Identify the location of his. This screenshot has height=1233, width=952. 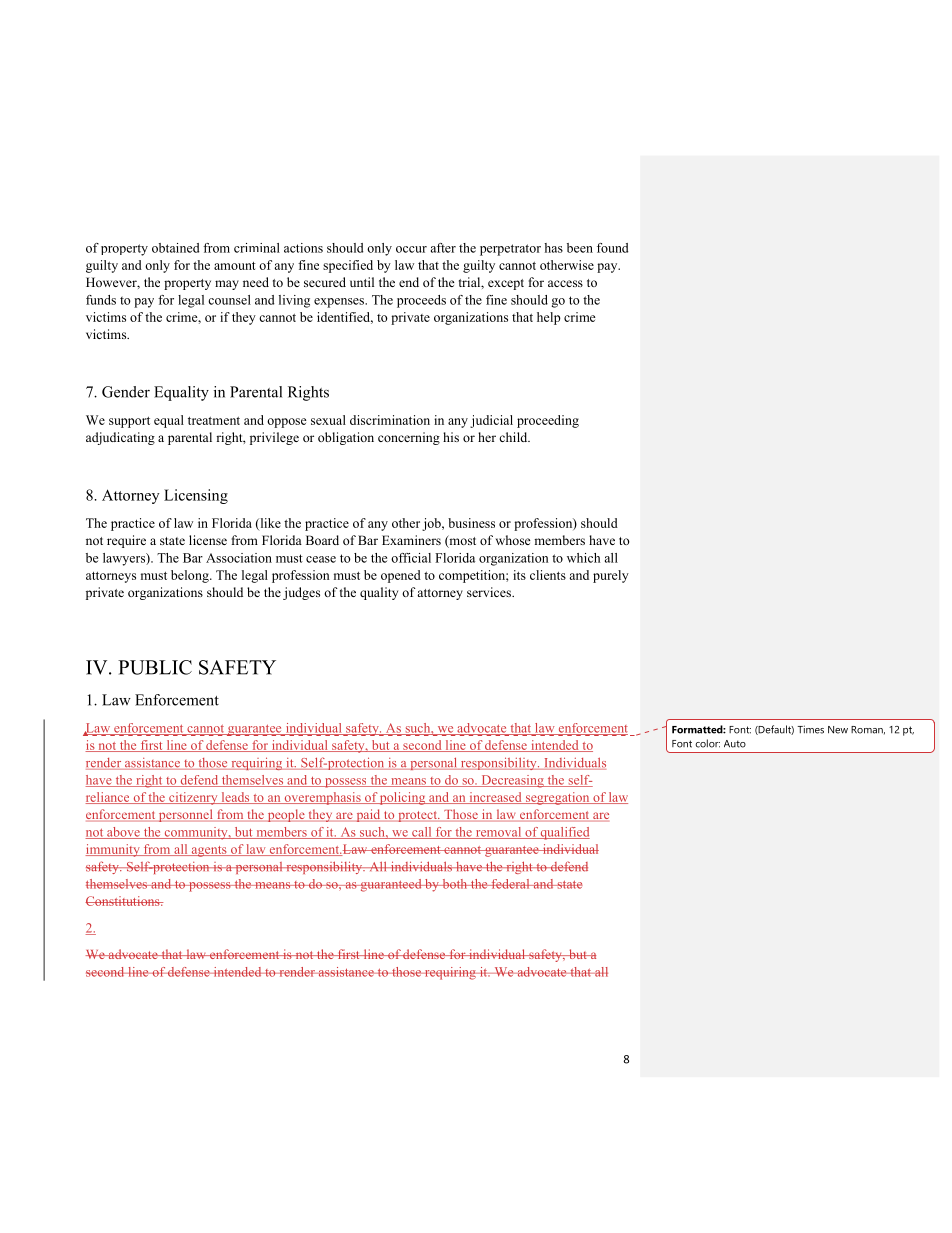
(451, 437).
